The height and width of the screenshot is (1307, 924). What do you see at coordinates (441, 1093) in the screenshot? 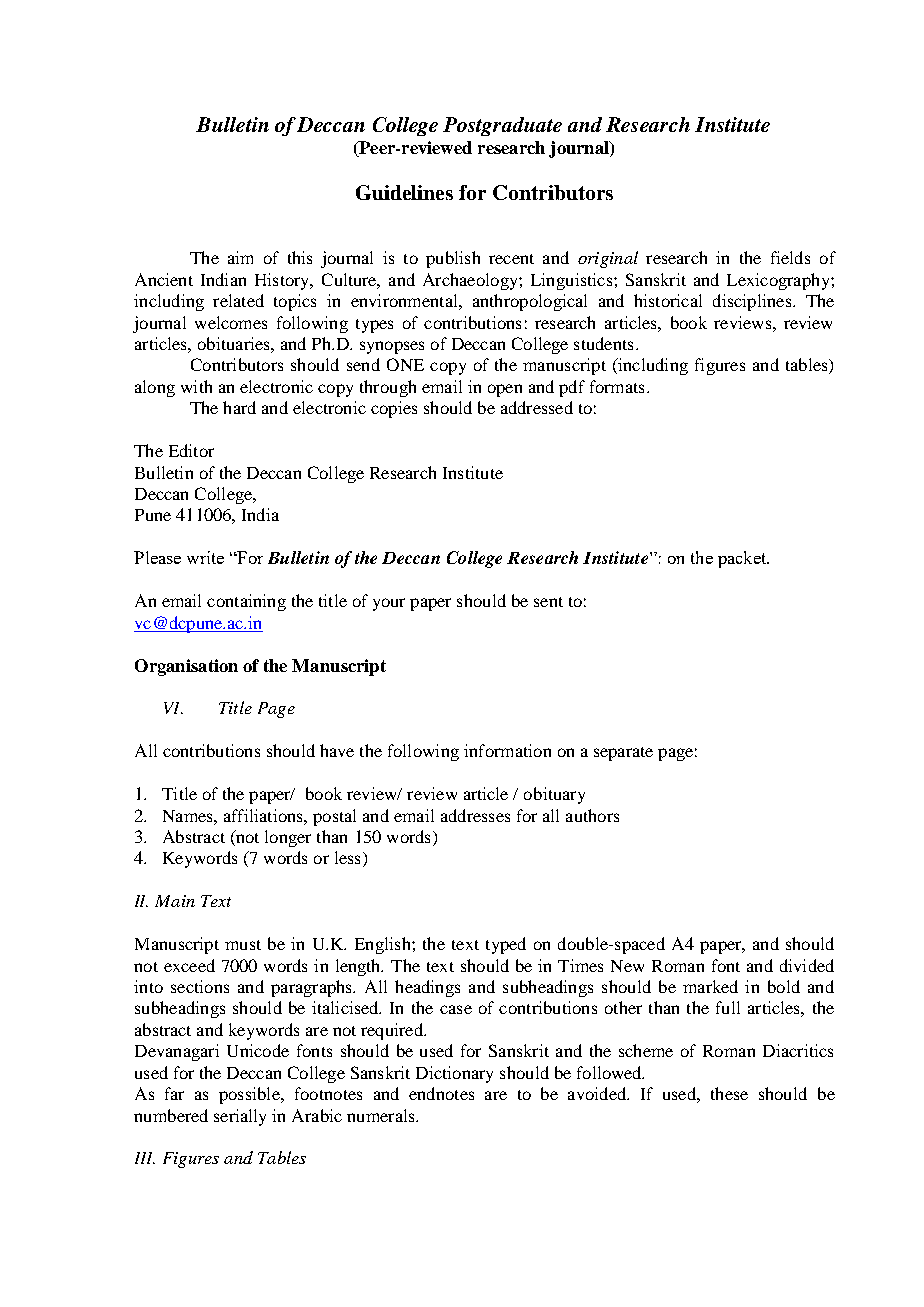
I see `endnotes` at bounding box center [441, 1093].
